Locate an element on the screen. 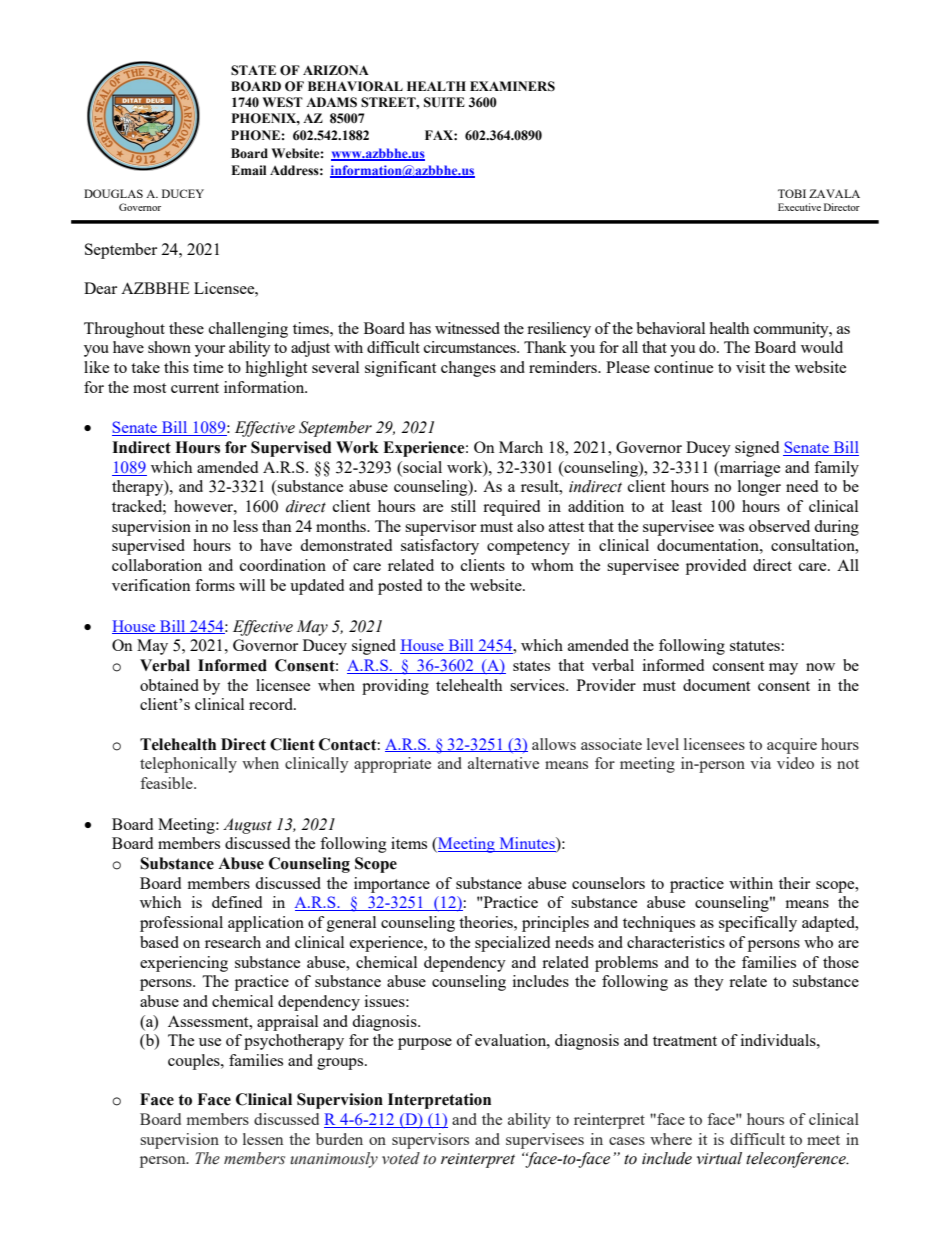  Interpretation is located at coordinates (439, 1101).
